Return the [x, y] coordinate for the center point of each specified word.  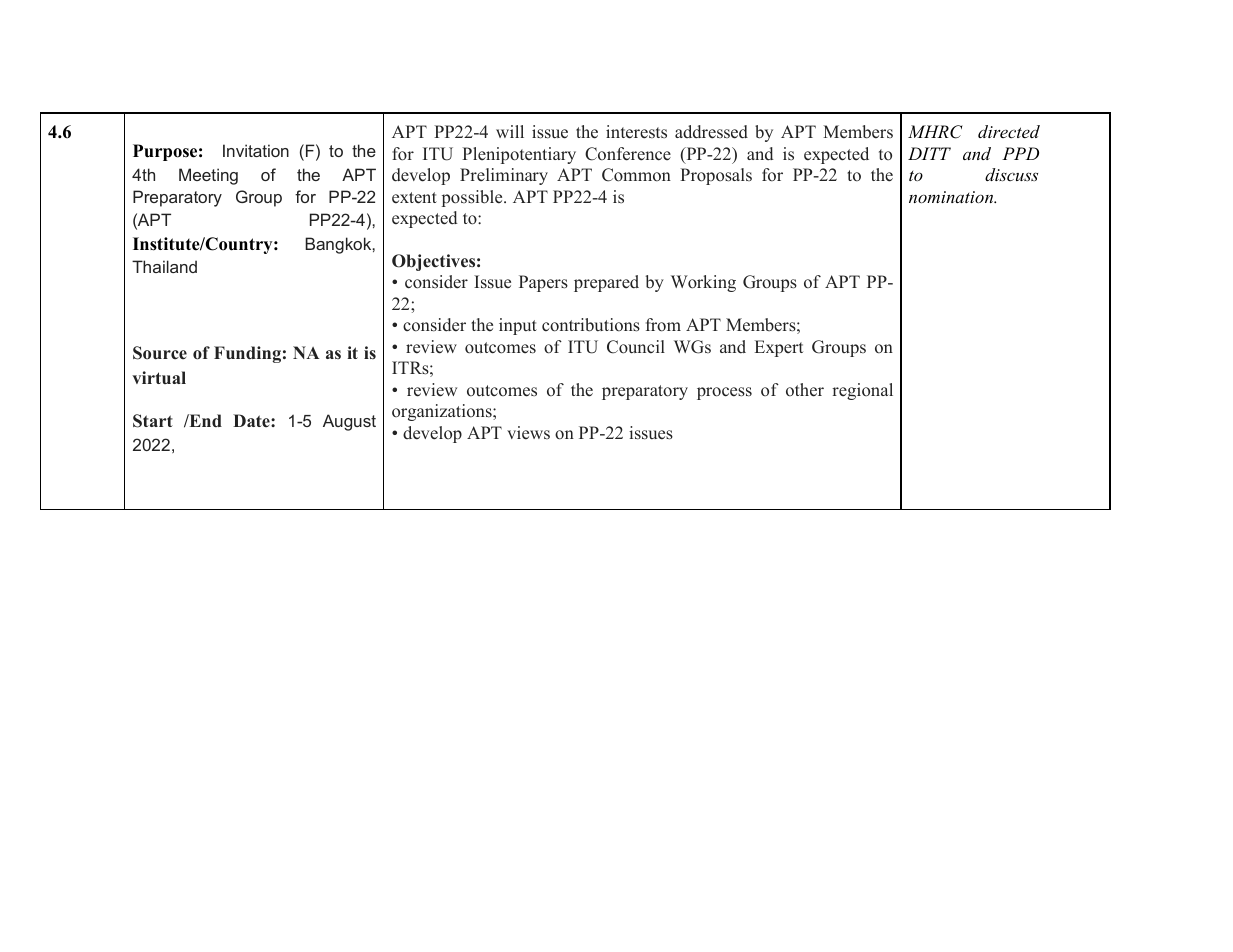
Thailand [164, 266]
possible [473, 198]
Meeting [208, 176]
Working [703, 283]
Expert [779, 348]
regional [862, 391]
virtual [159, 377]
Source [160, 353]
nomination [952, 197]
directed [1009, 131]
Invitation [256, 150]
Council [636, 347]
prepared [606, 283]
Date [252, 420]
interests [636, 132]
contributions [591, 325]
